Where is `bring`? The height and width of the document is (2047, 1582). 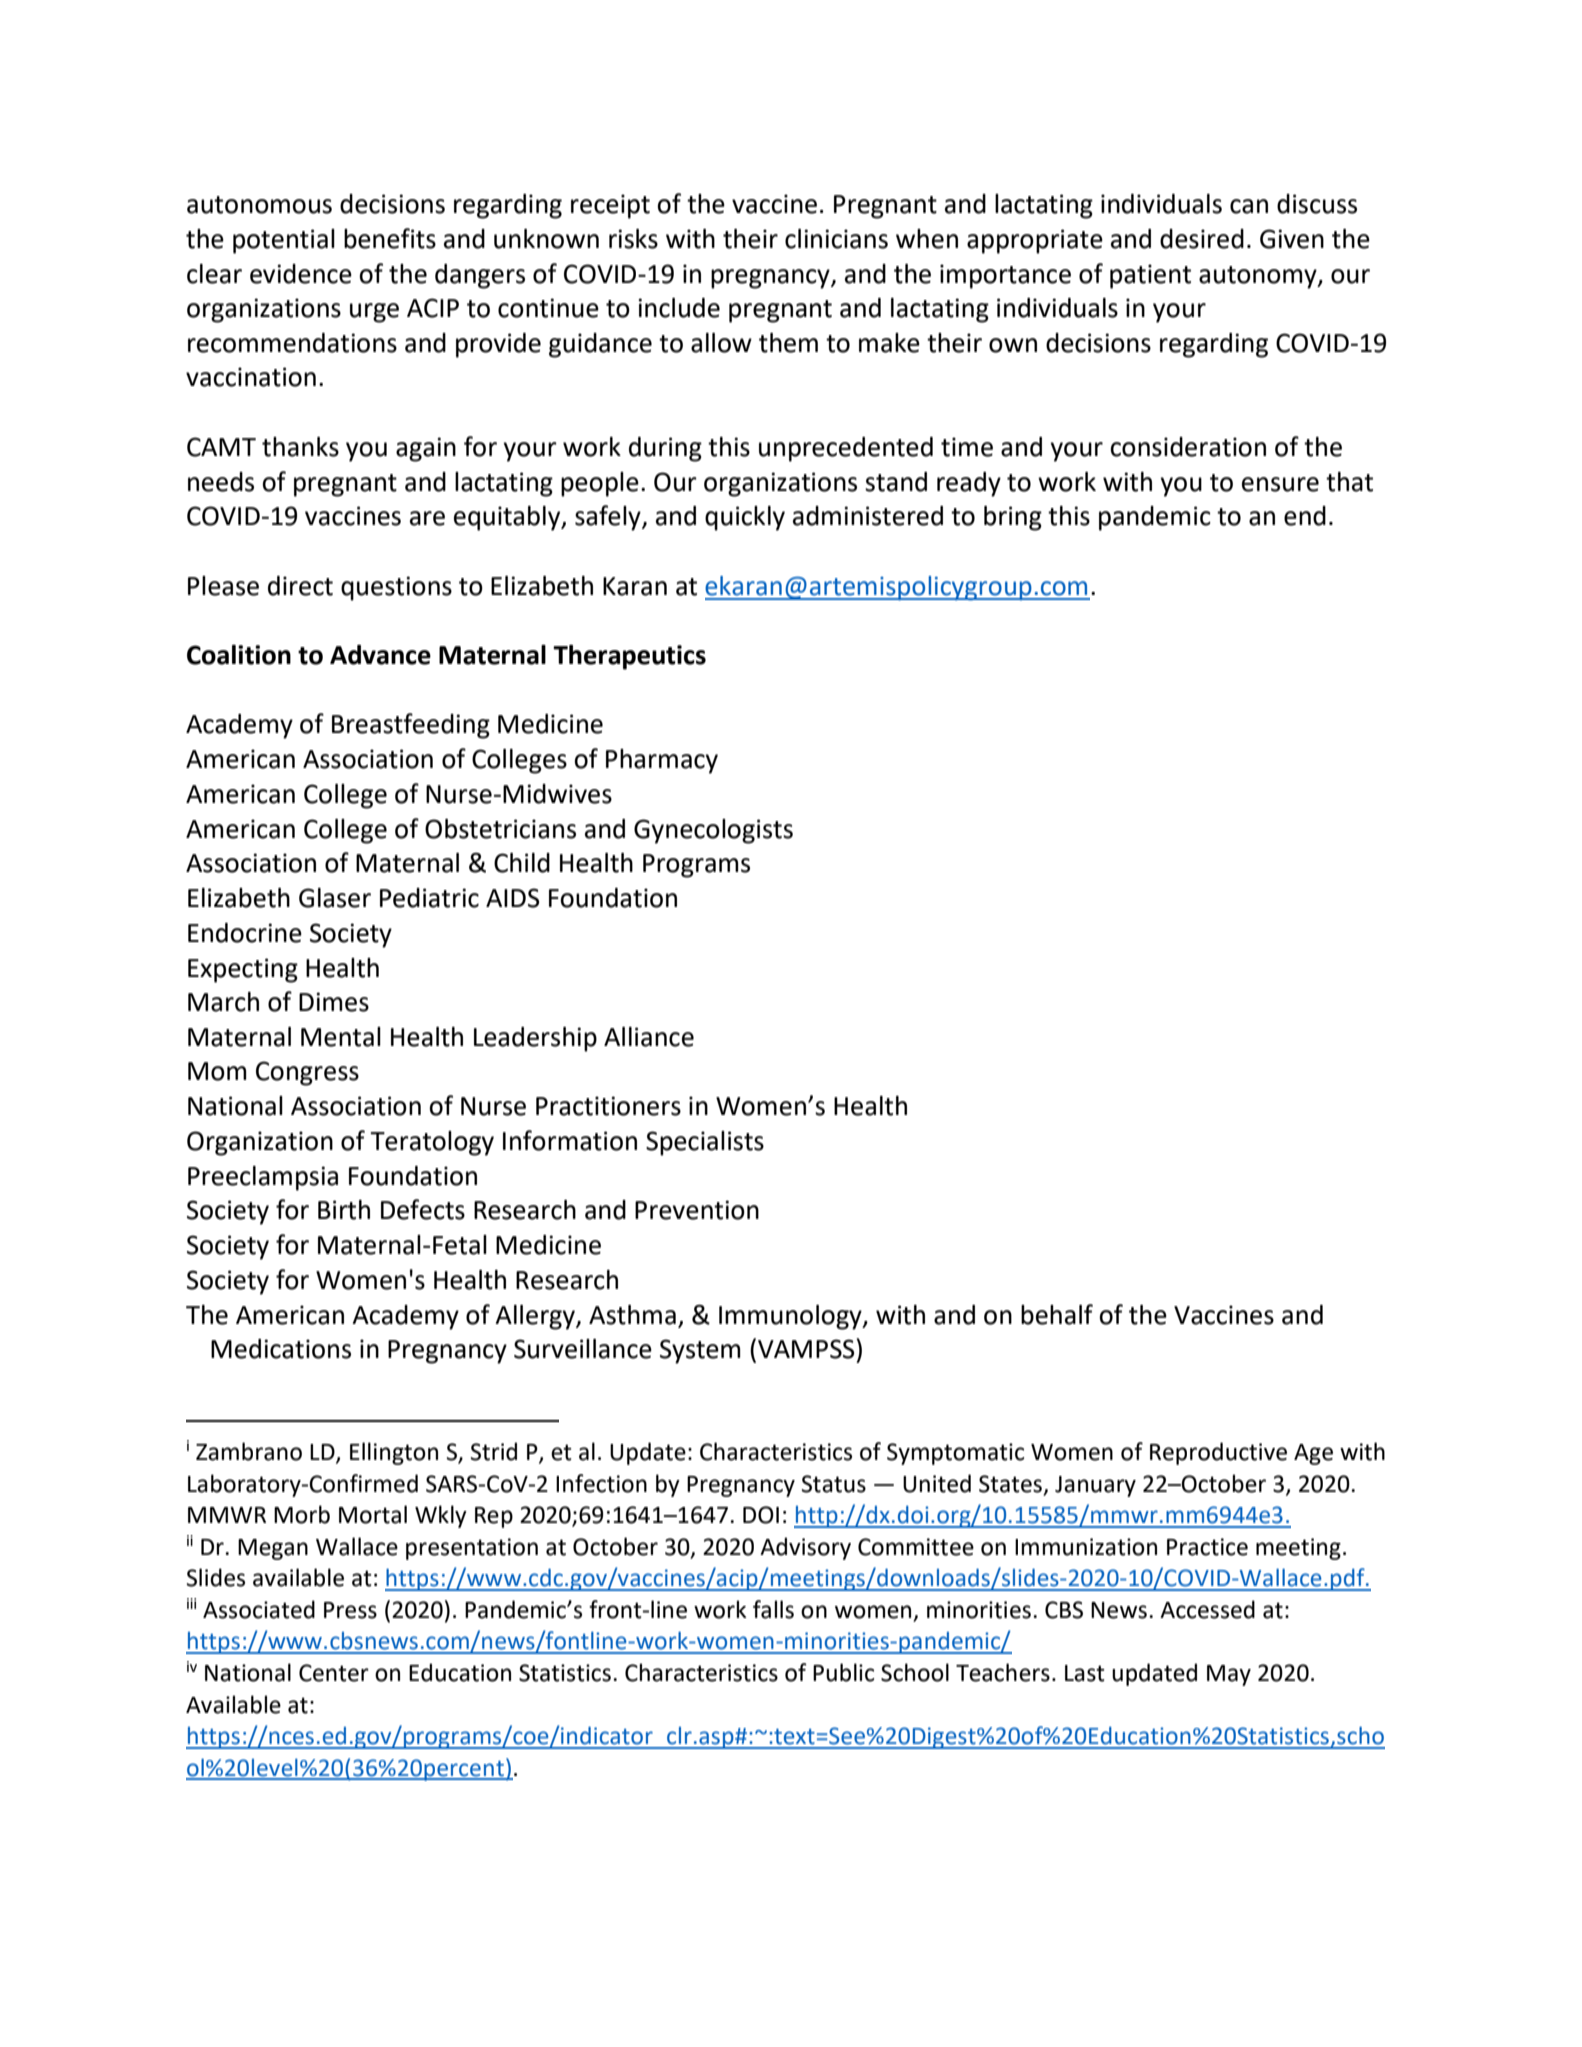 bring is located at coordinates (1013, 518).
